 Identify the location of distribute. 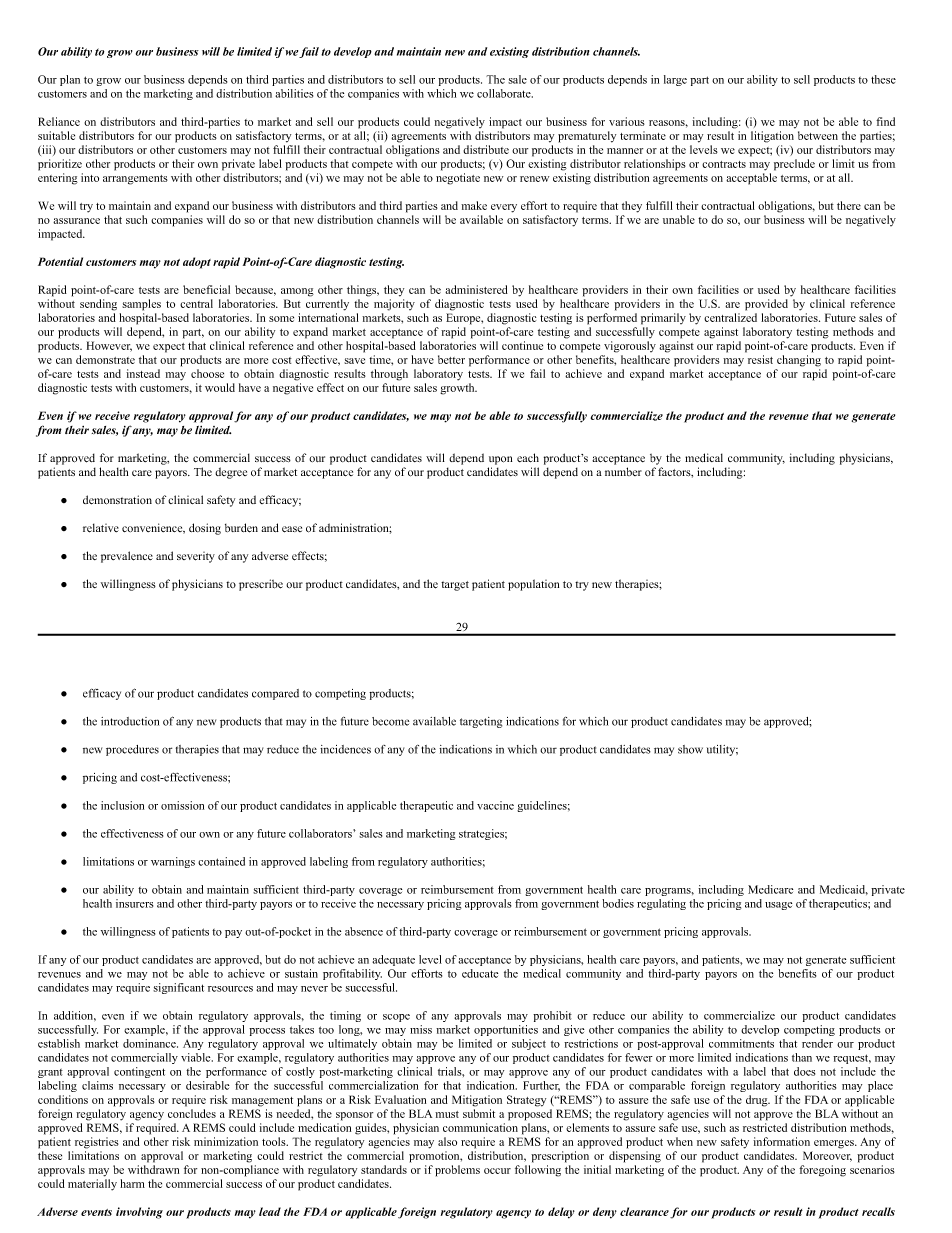
(486, 149).
